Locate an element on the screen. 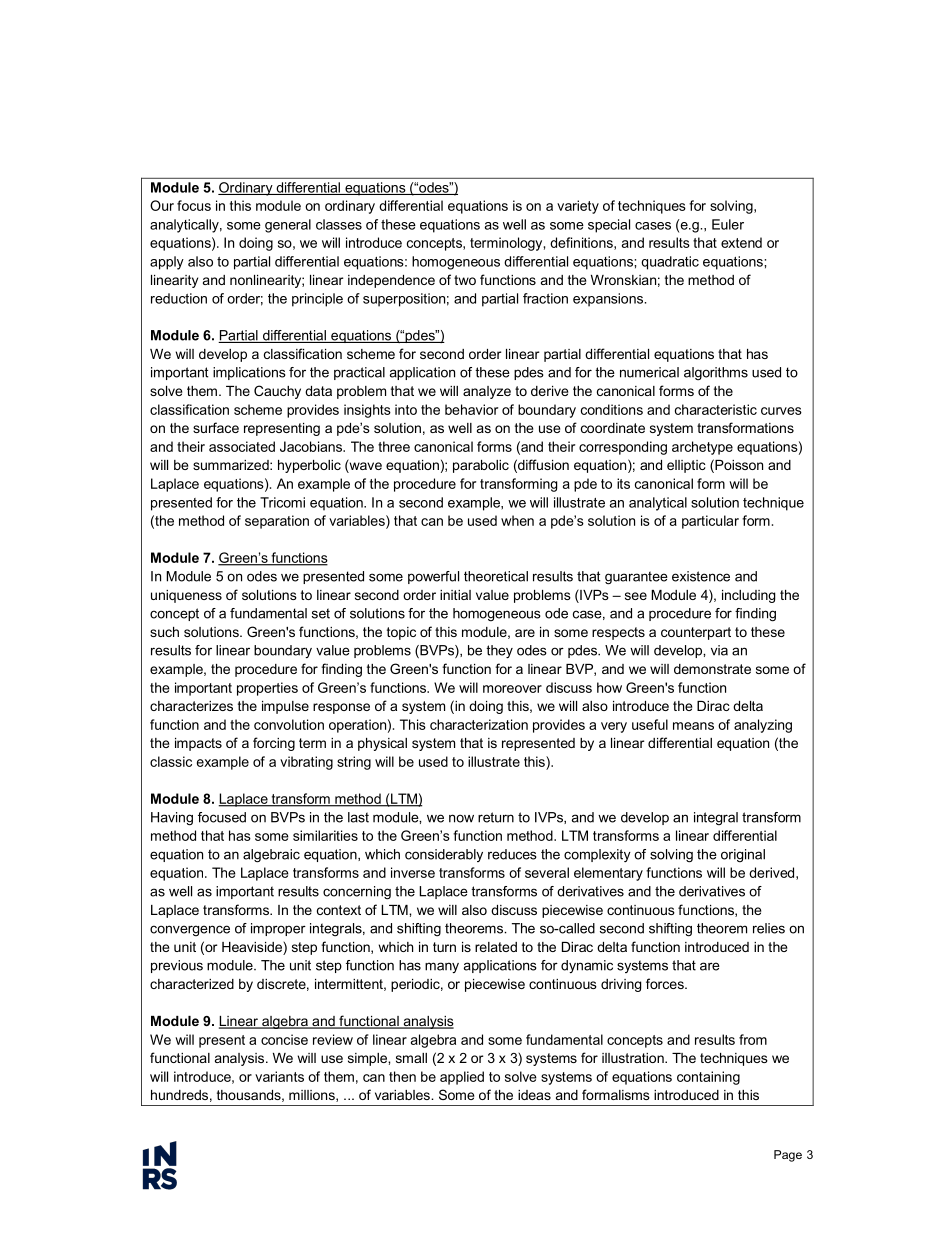 This screenshot has height=1233, width=952. properties is located at coordinates (267, 689).
